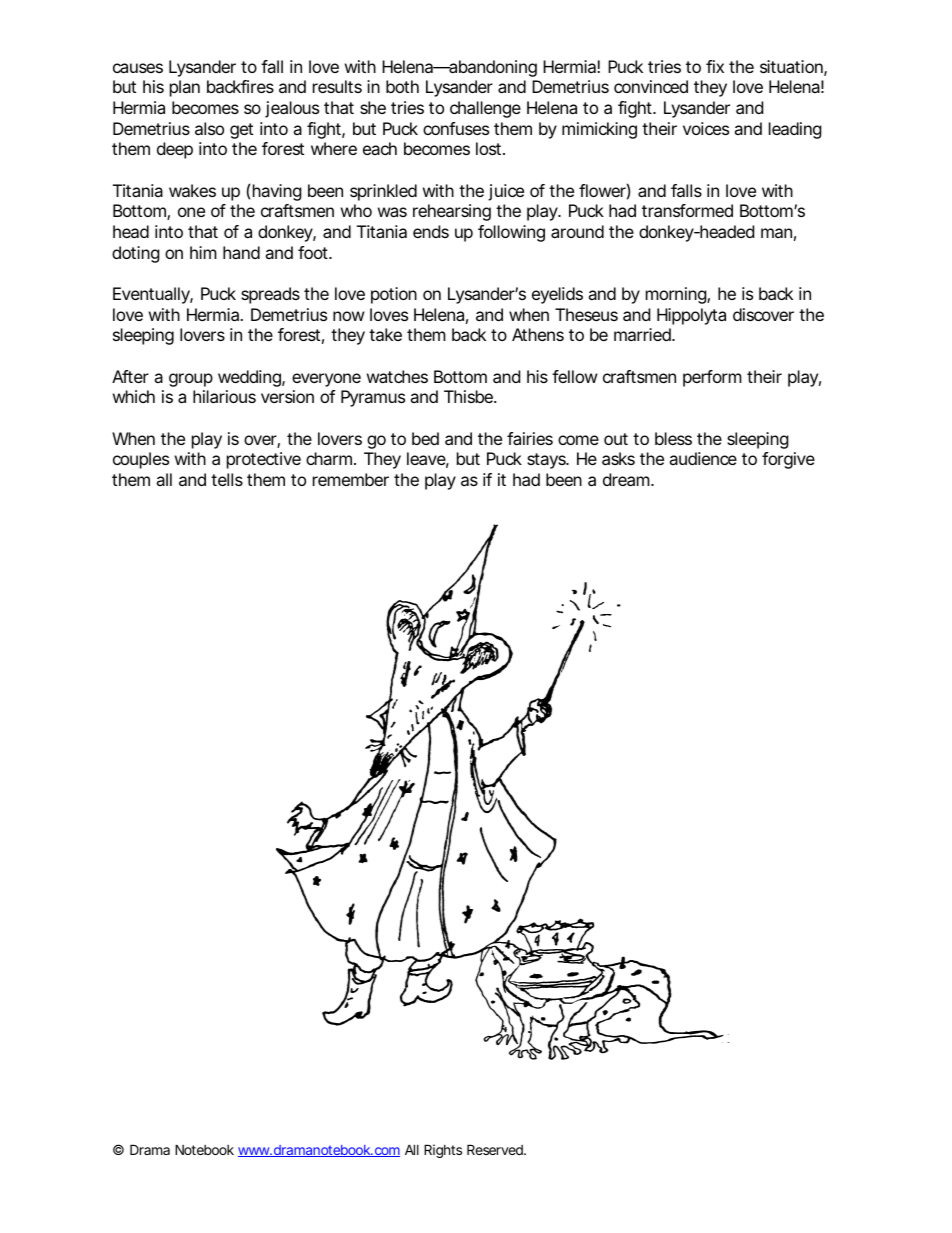 Image resolution: width=952 pixels, height=1233 pixels. Describe the element at coordinates (485, 109) in the document. I see `challenge` at that location.
